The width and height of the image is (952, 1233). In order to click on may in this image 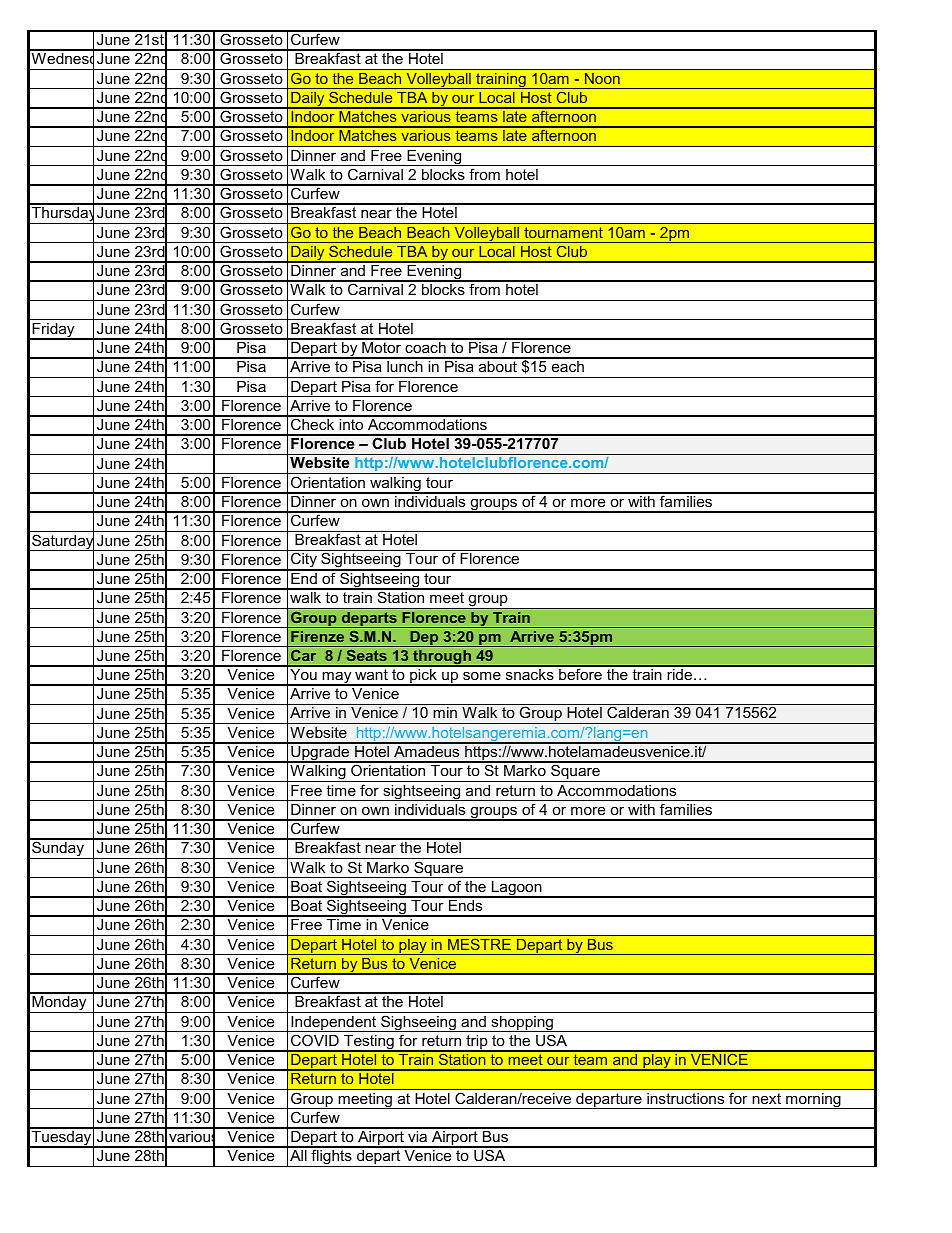, I will do `click(337, 678)`.
